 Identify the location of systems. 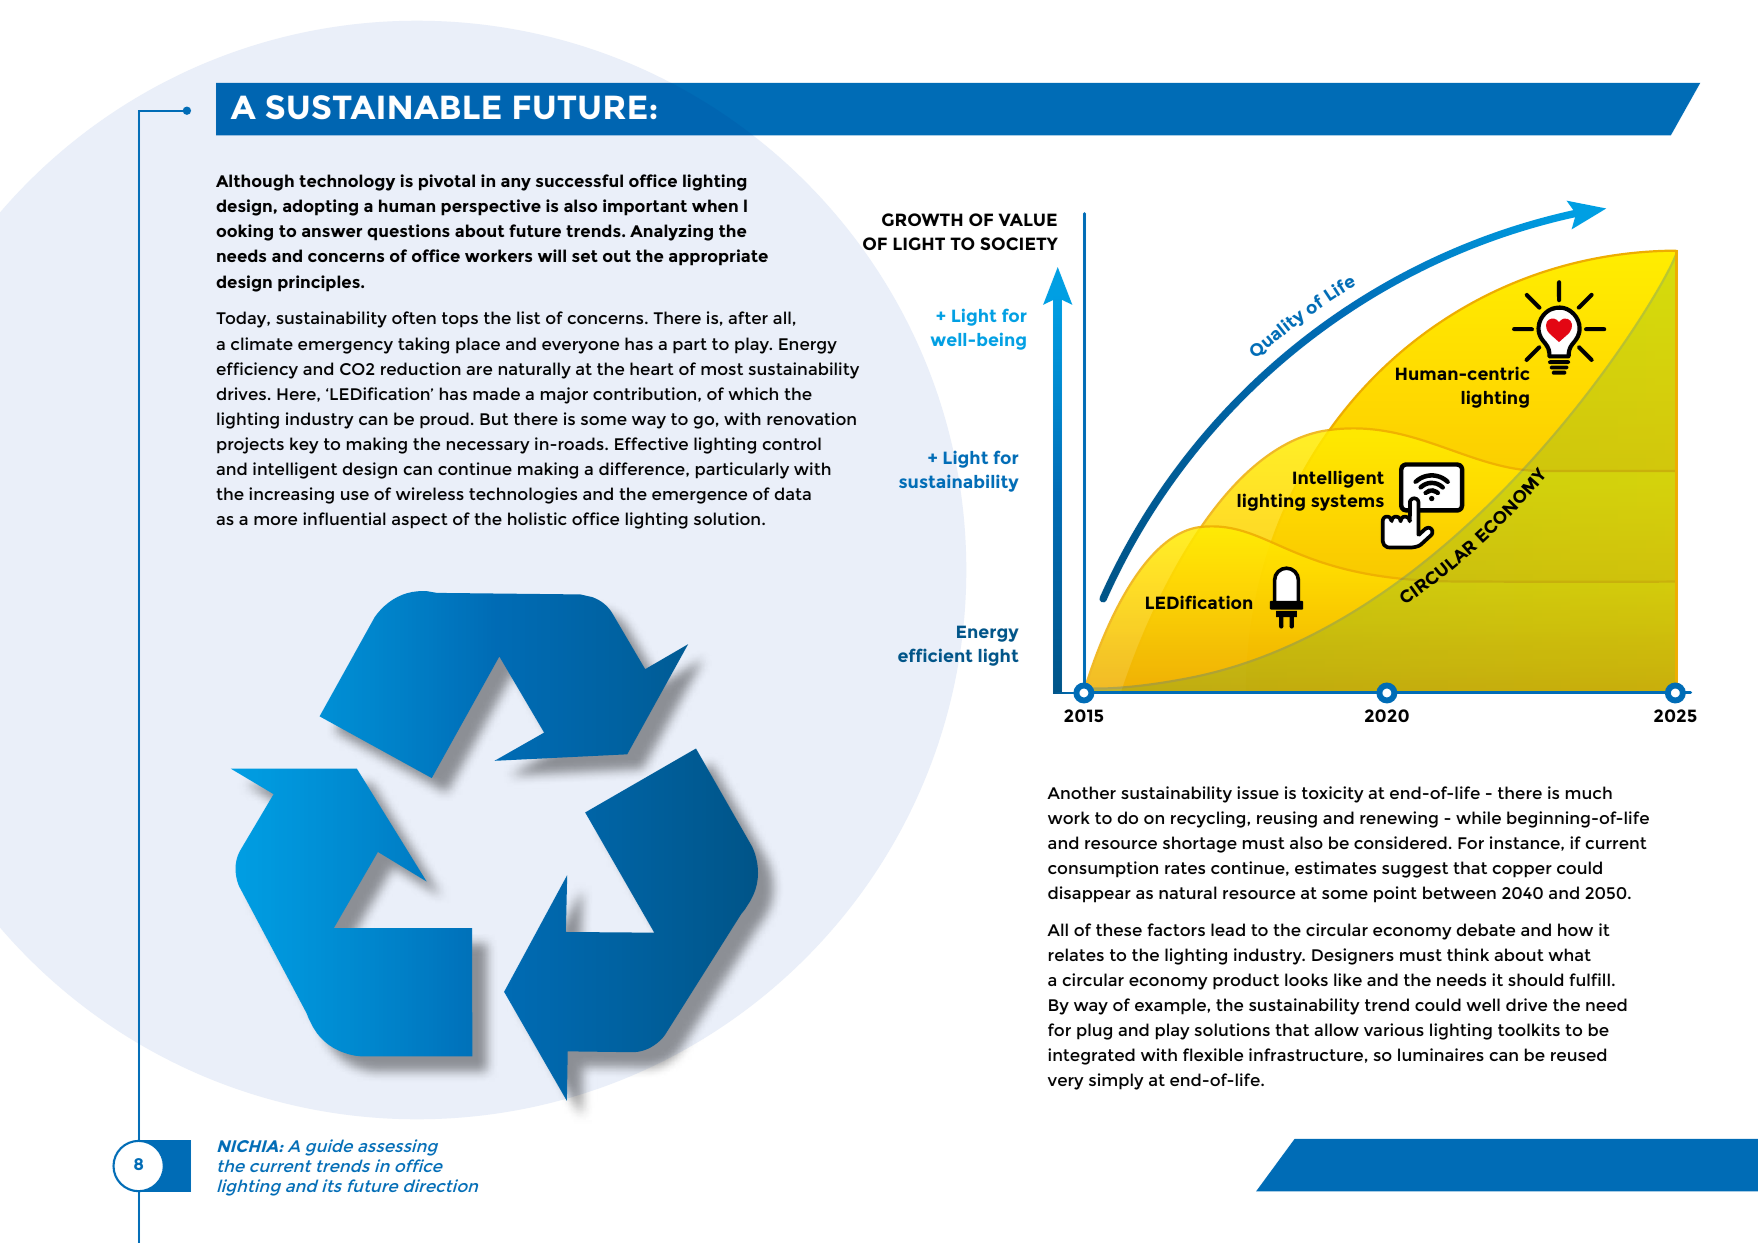
(1347, 502).
